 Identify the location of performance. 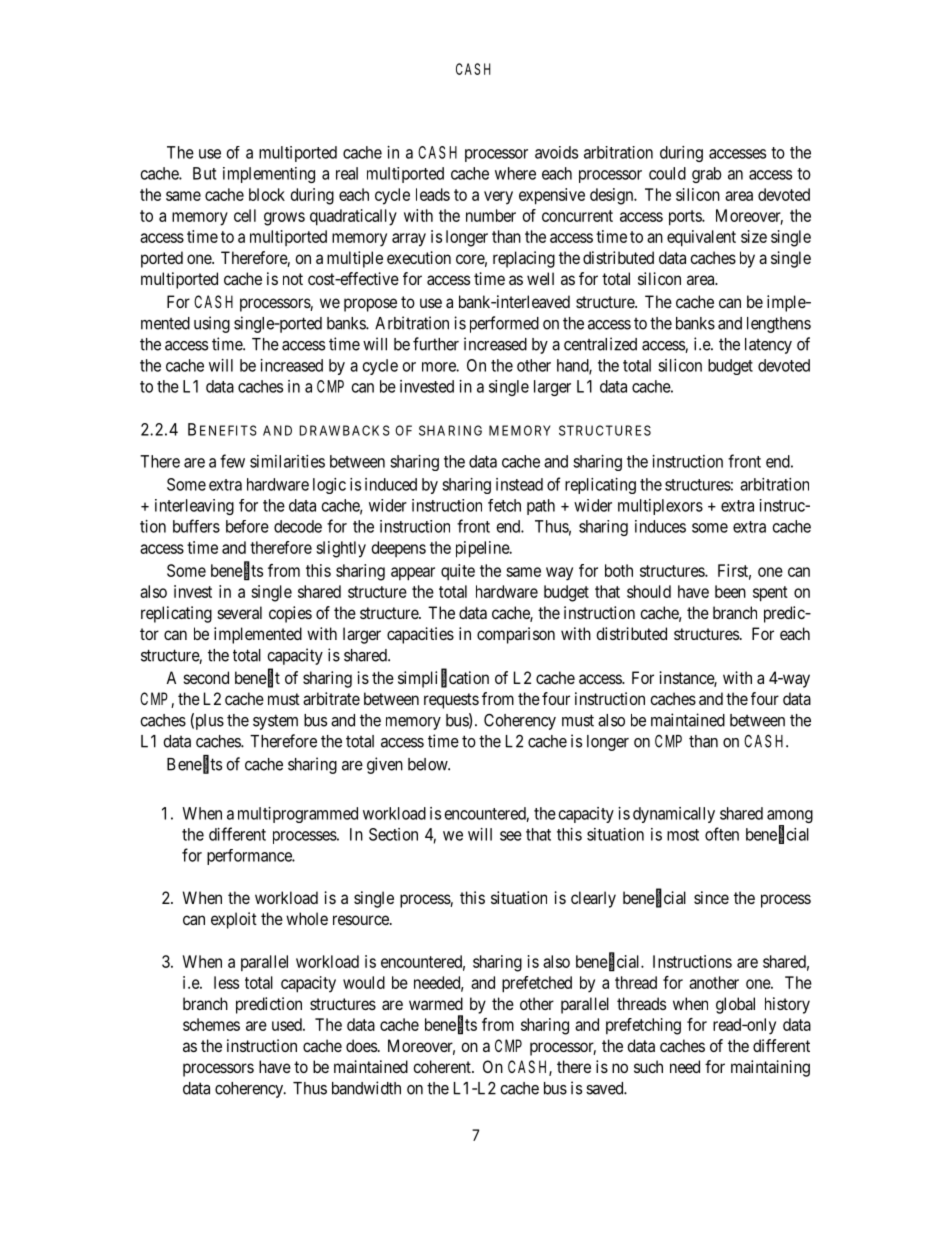
(250, 857).
